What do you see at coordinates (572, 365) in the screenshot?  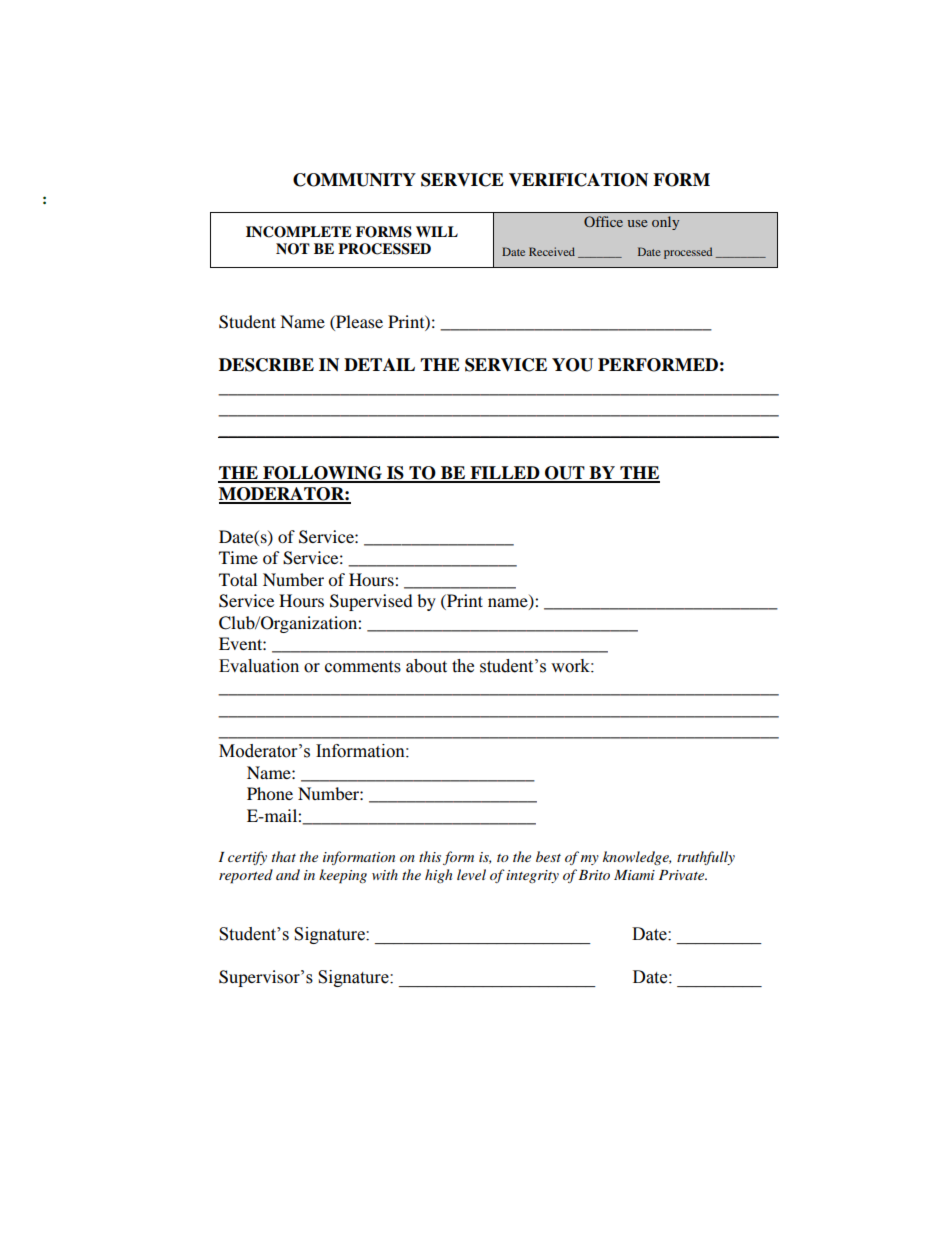 I see `YOU` at bounding box center [572, 365].
